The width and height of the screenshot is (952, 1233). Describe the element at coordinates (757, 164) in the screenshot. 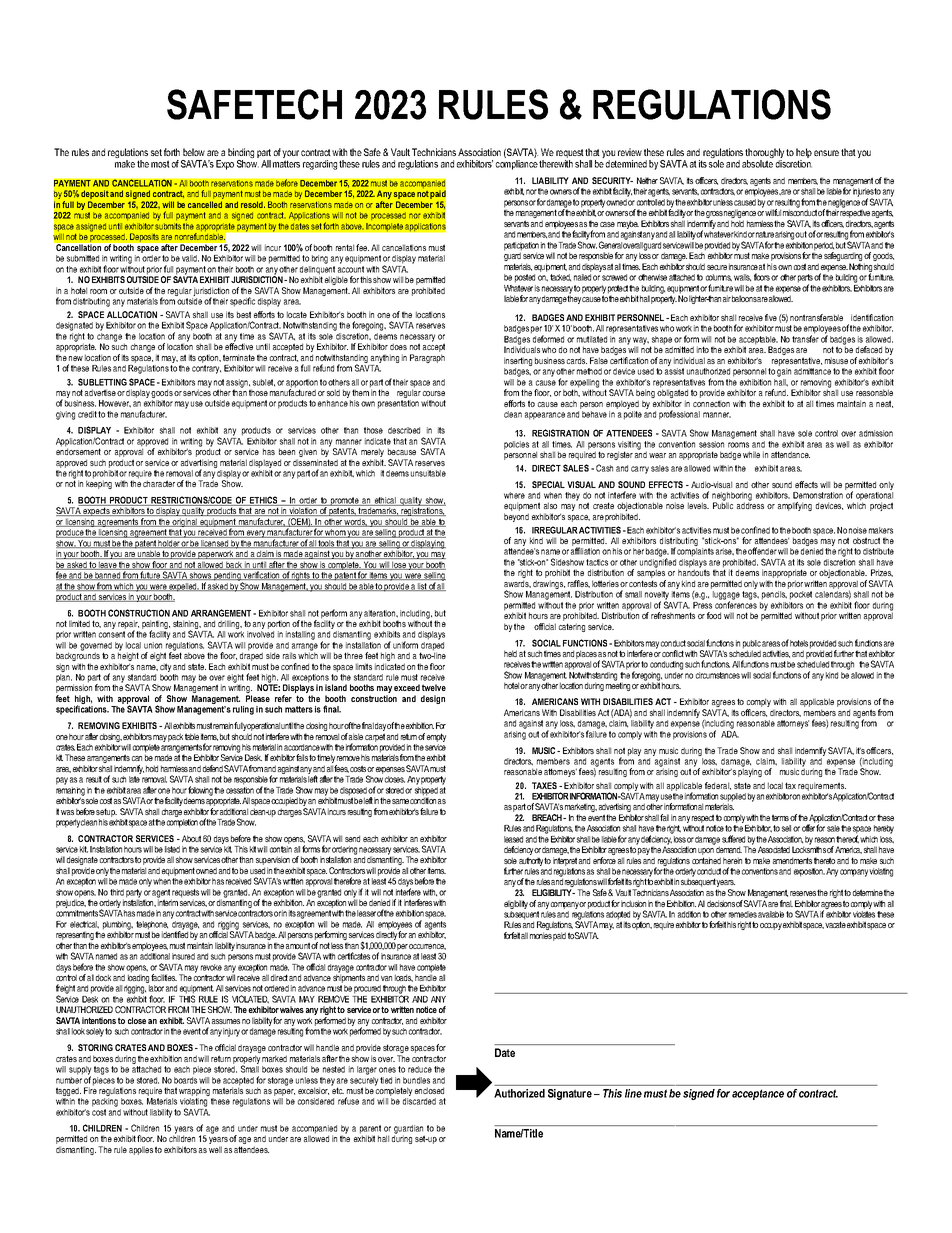

I see `absolute` at that location.
